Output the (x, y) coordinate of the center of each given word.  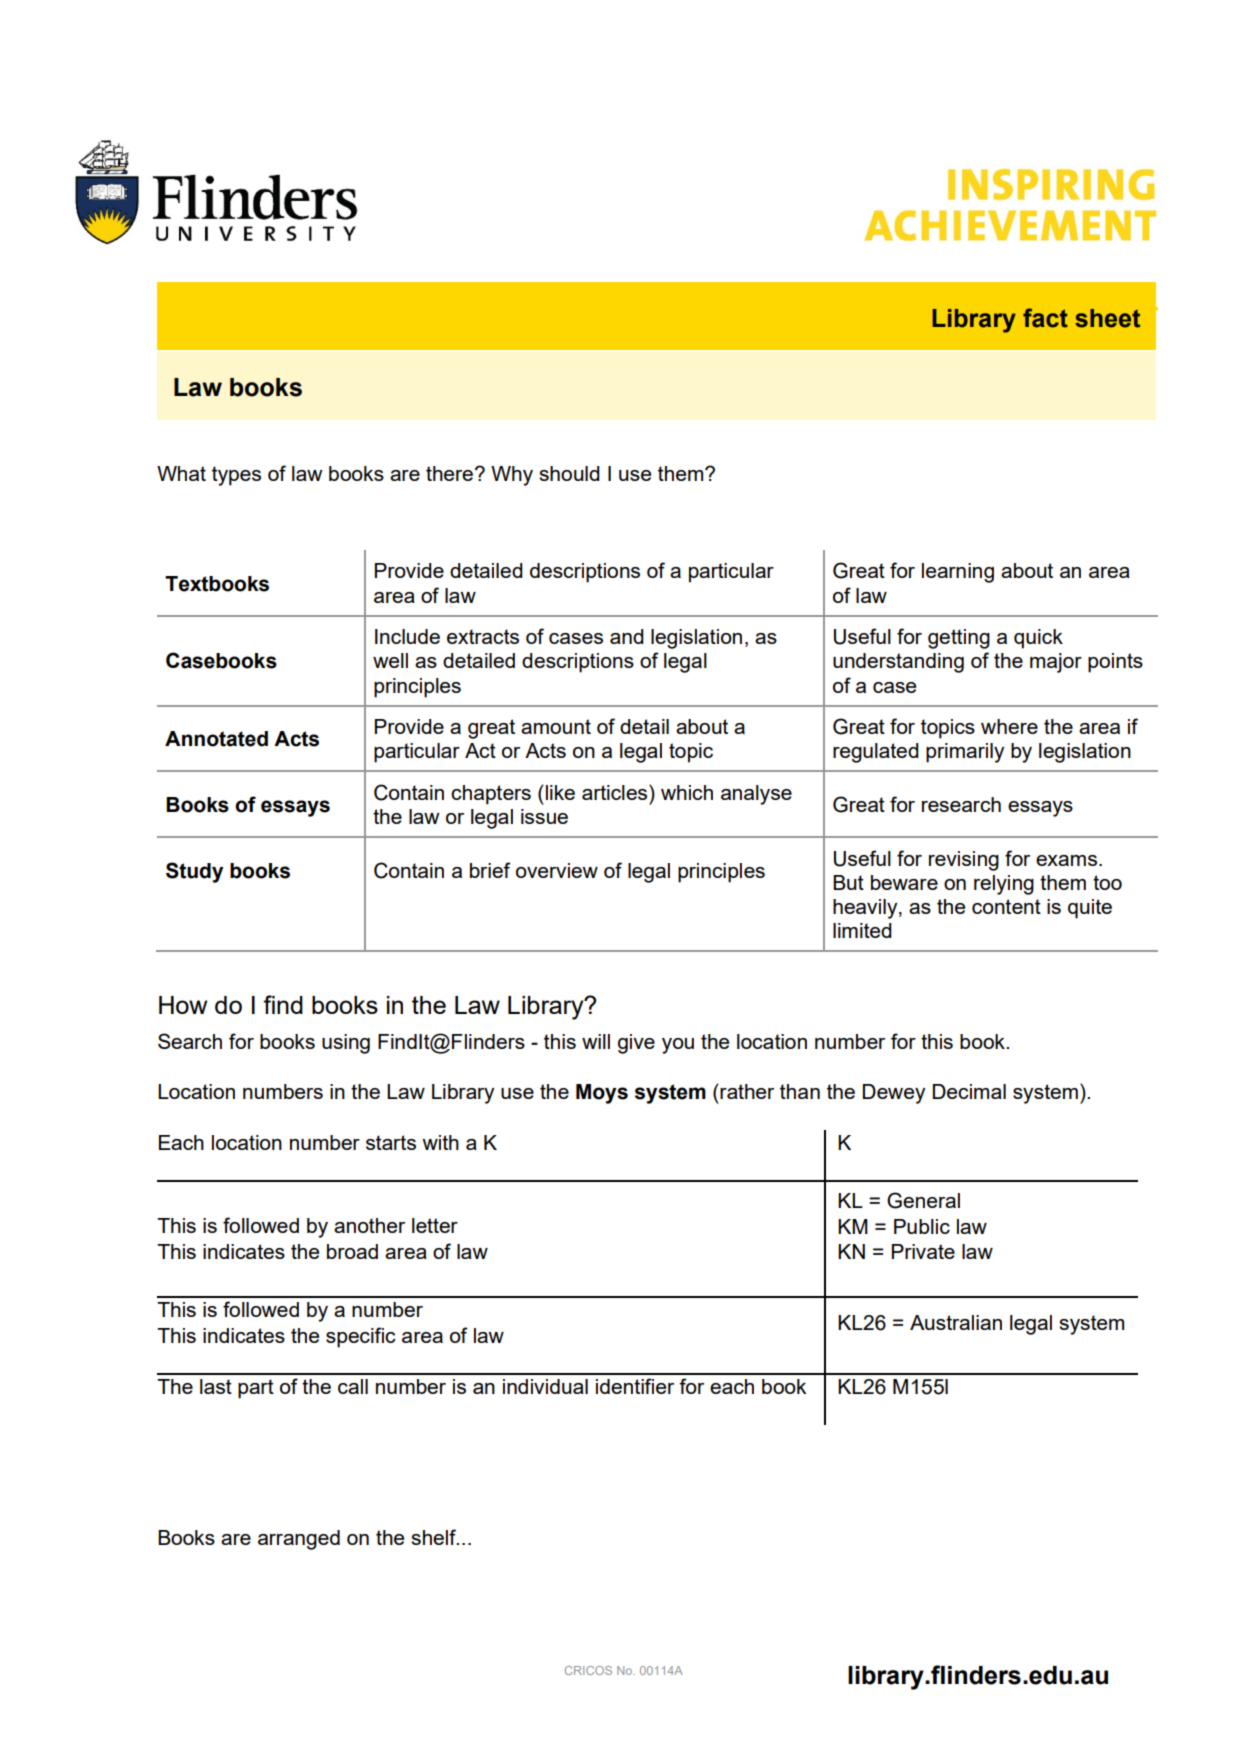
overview (557, 870)
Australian (956, 1322)
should (569, 473)
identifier (635, 1386)
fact (1045, 318)
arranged (299, 1540)
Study (194, 872)
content (1006, 906)
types (236, 476)
